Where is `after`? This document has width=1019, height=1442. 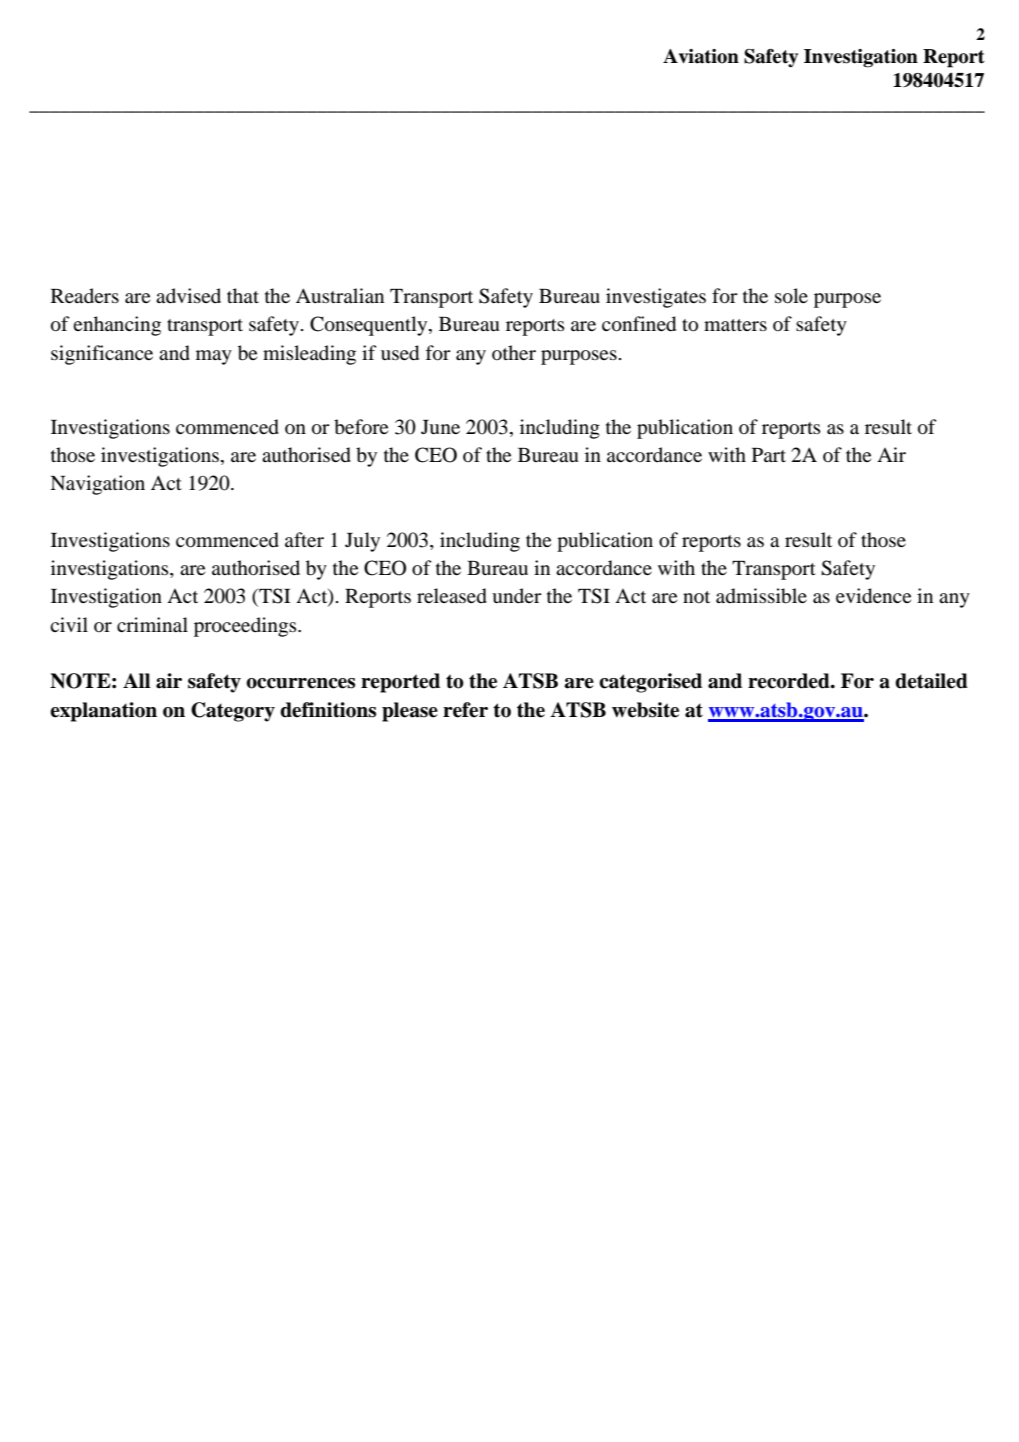 after is located at coordinates (304, 539).
